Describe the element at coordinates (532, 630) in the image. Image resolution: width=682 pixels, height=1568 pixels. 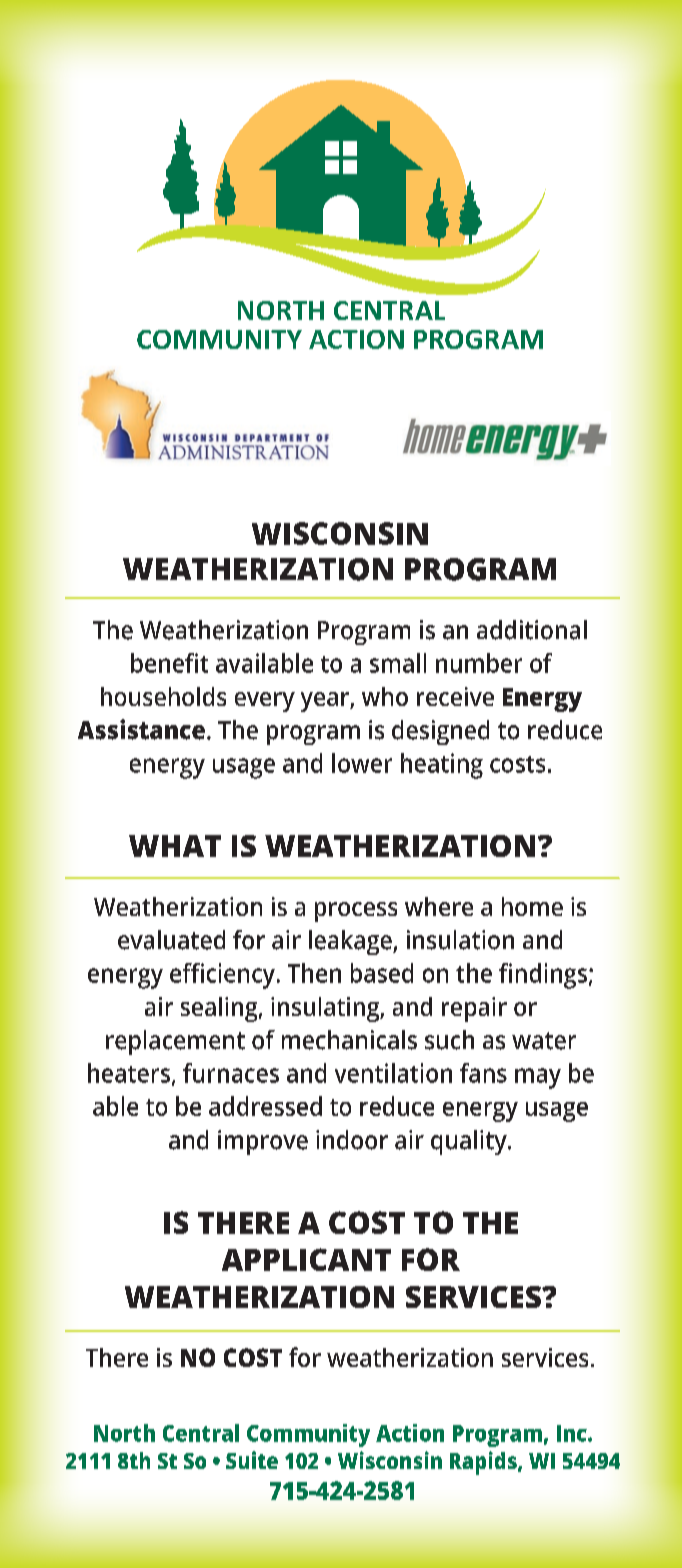
I see `additional` at that location.
